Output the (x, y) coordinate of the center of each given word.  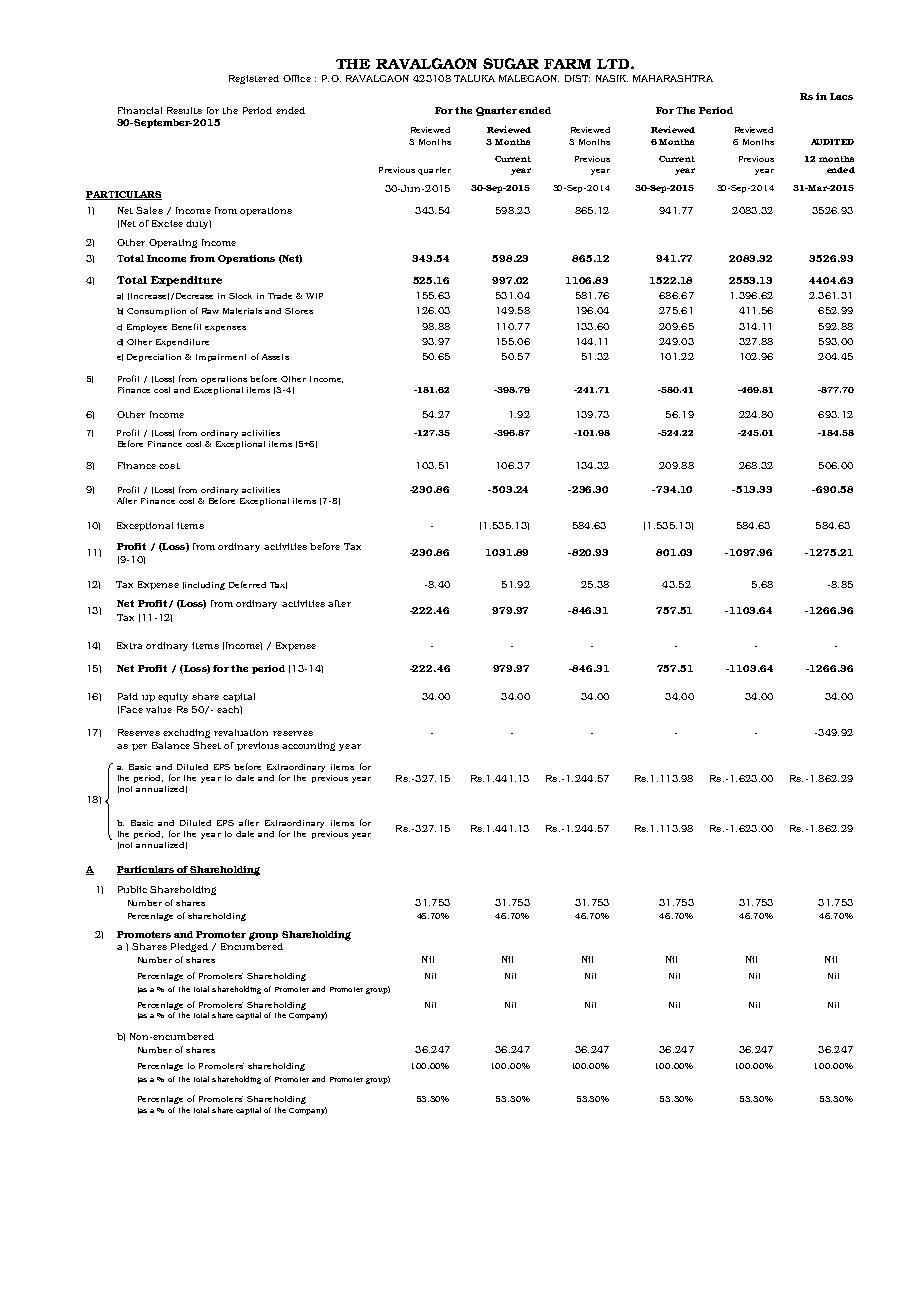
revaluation (241, 732)
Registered (254, 79)
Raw (210, 311)
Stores (299, 311)
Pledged (189, 947)
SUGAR (511, 63)
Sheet (207, 745)
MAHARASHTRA (673, 78)
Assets (275, 357)
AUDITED (832, 142)
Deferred (247, 584)
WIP (314, 296)
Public (132, 889)
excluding (186, 733)
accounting (308, 746)
